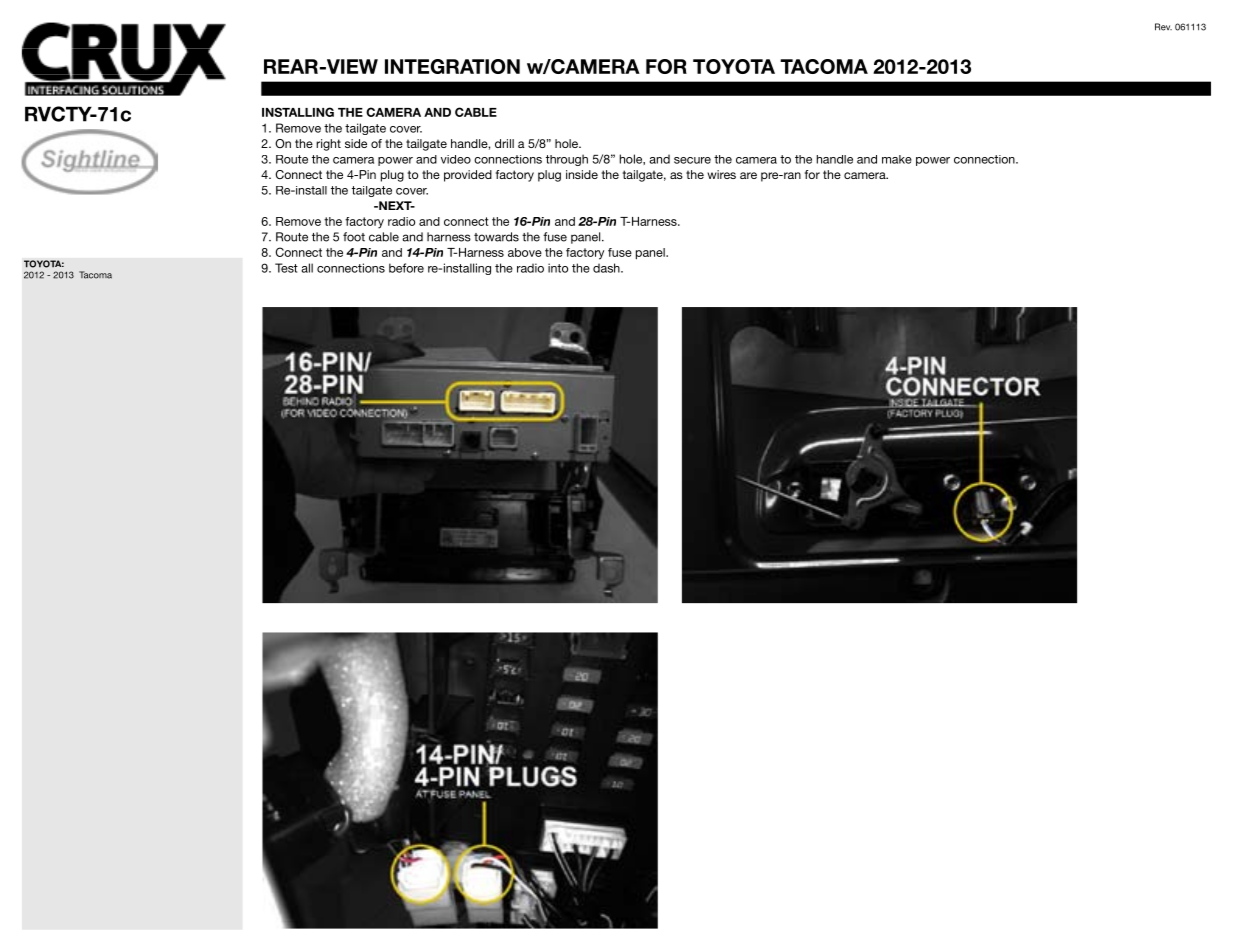 The width and height of the page is (1233, 952). What do you see at coordinates (567, 160) in the page?
I see `through` at bounding box center [567, 160].
